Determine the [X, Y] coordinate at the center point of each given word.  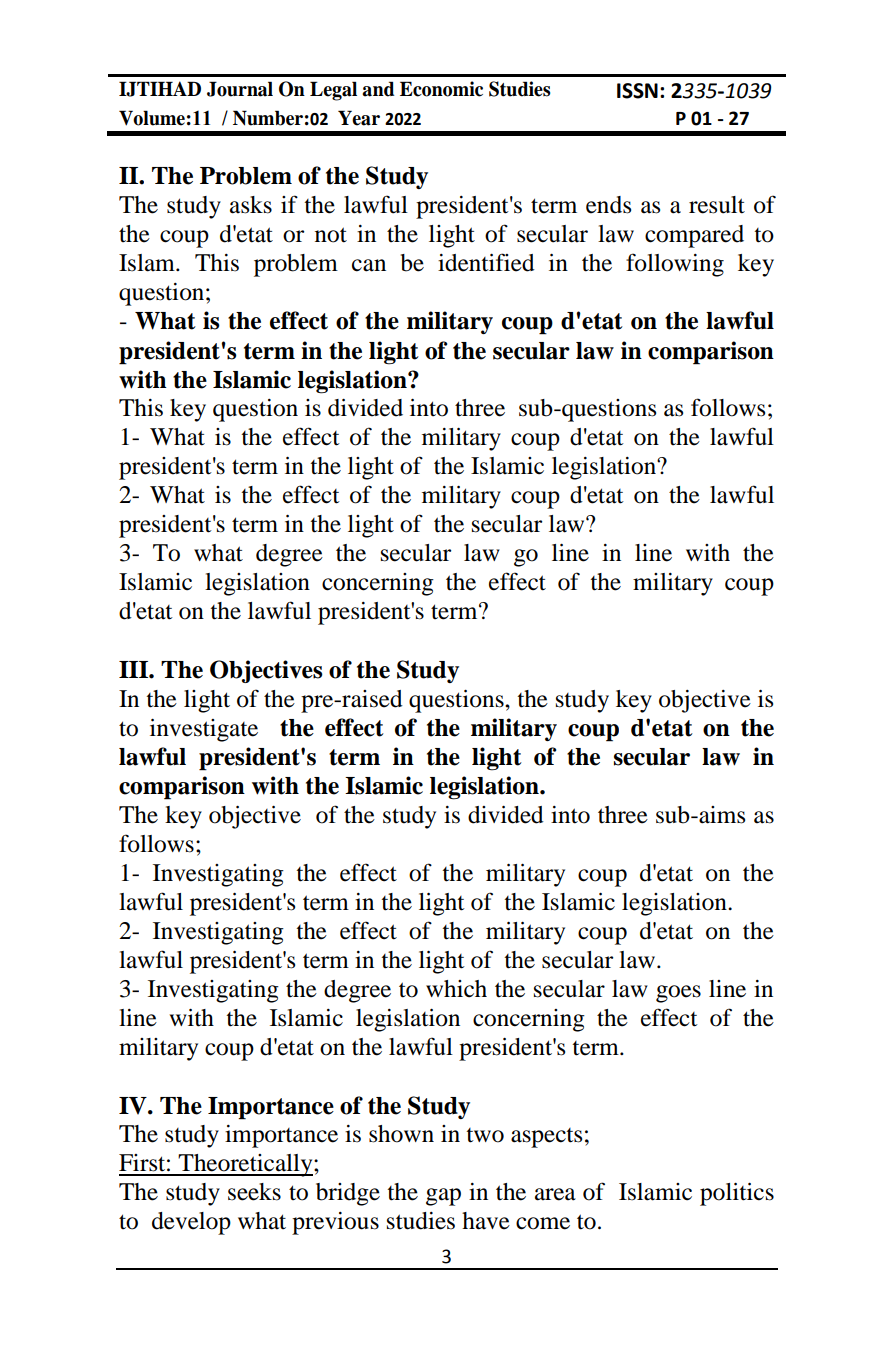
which [456, 989]
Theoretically [246, 1165]
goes [678, 994]
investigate [204, 730]
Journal [240, 89]
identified [486, 262]
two [485, 1135]
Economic [441, 89]
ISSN [637, 91]
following [675, 265]
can [369, 265]
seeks [254, 1192]
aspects [546, 1138]
